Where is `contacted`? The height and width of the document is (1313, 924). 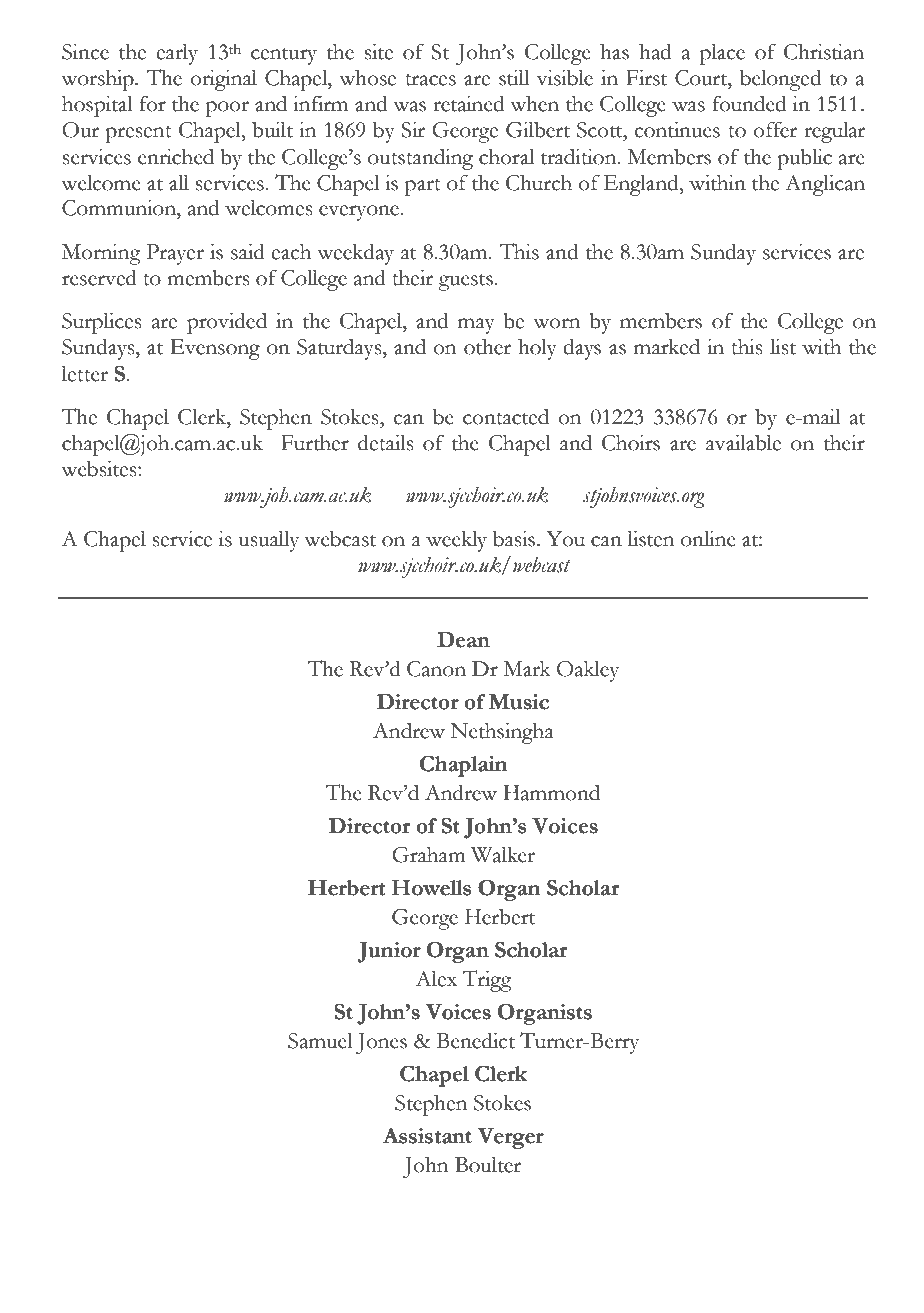
contacted is located at coordinates (506, 417).
